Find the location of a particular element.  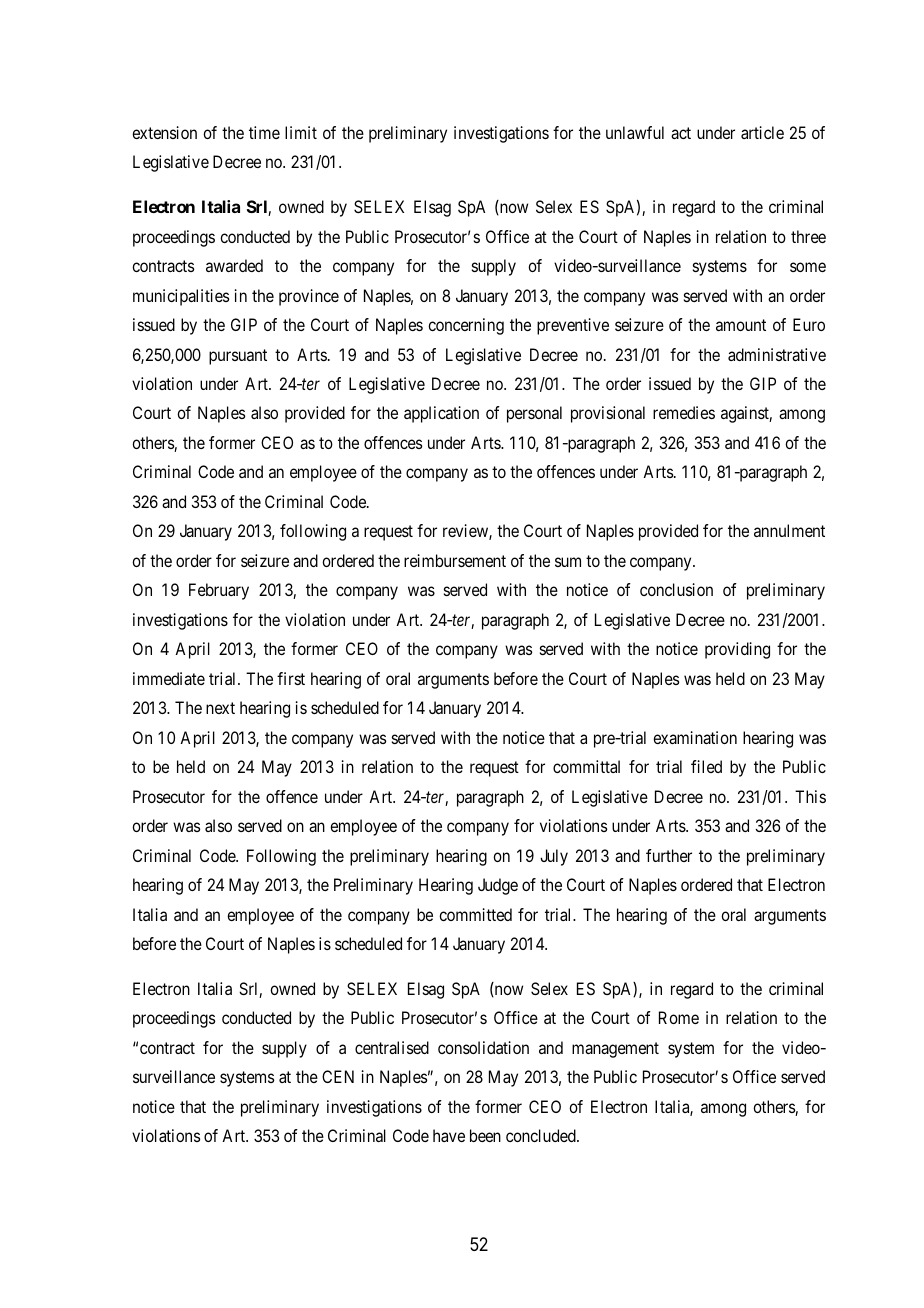

management is located at coordinates (615, 1050).
